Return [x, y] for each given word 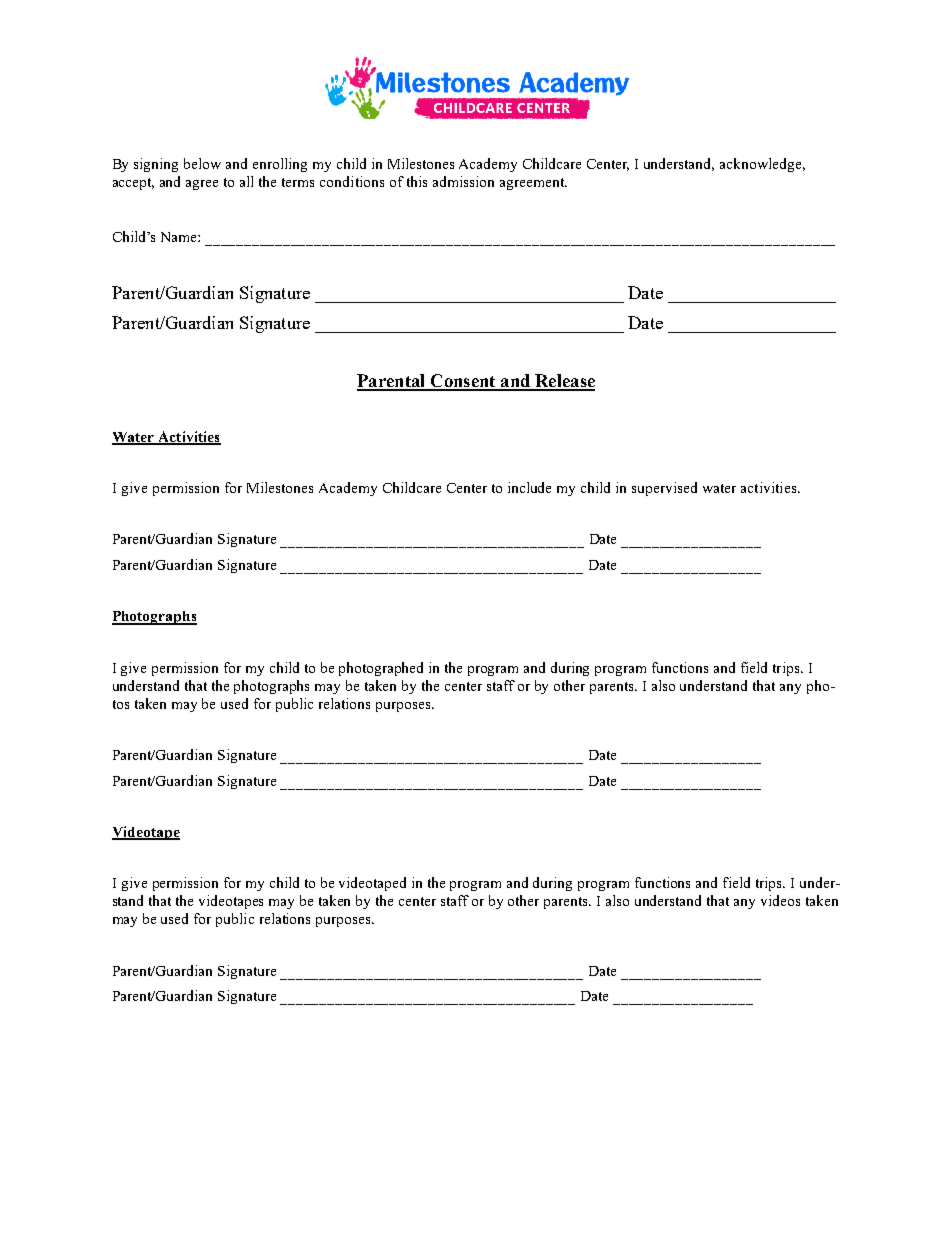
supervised [664, 489]
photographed [381, 669]
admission [463, 181]
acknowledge [762, 165]
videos [780, 900]
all [246, 181]
